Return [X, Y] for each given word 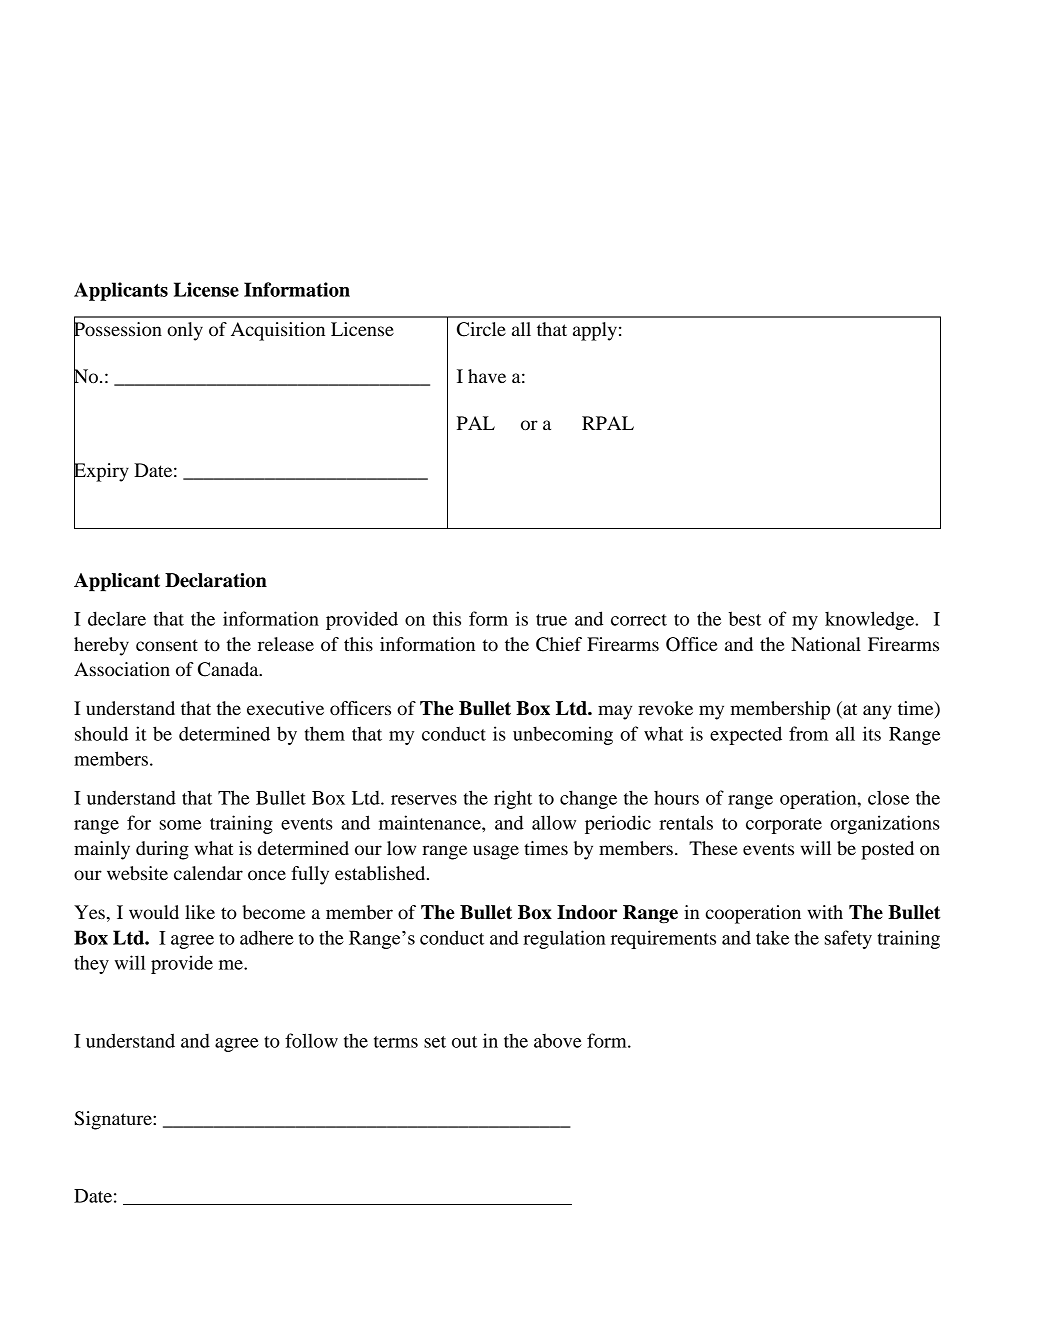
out [464, 1042]
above [558, 1041]
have [487, 376]
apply [595, 331]
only [185, 331]
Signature [114, 1120]
